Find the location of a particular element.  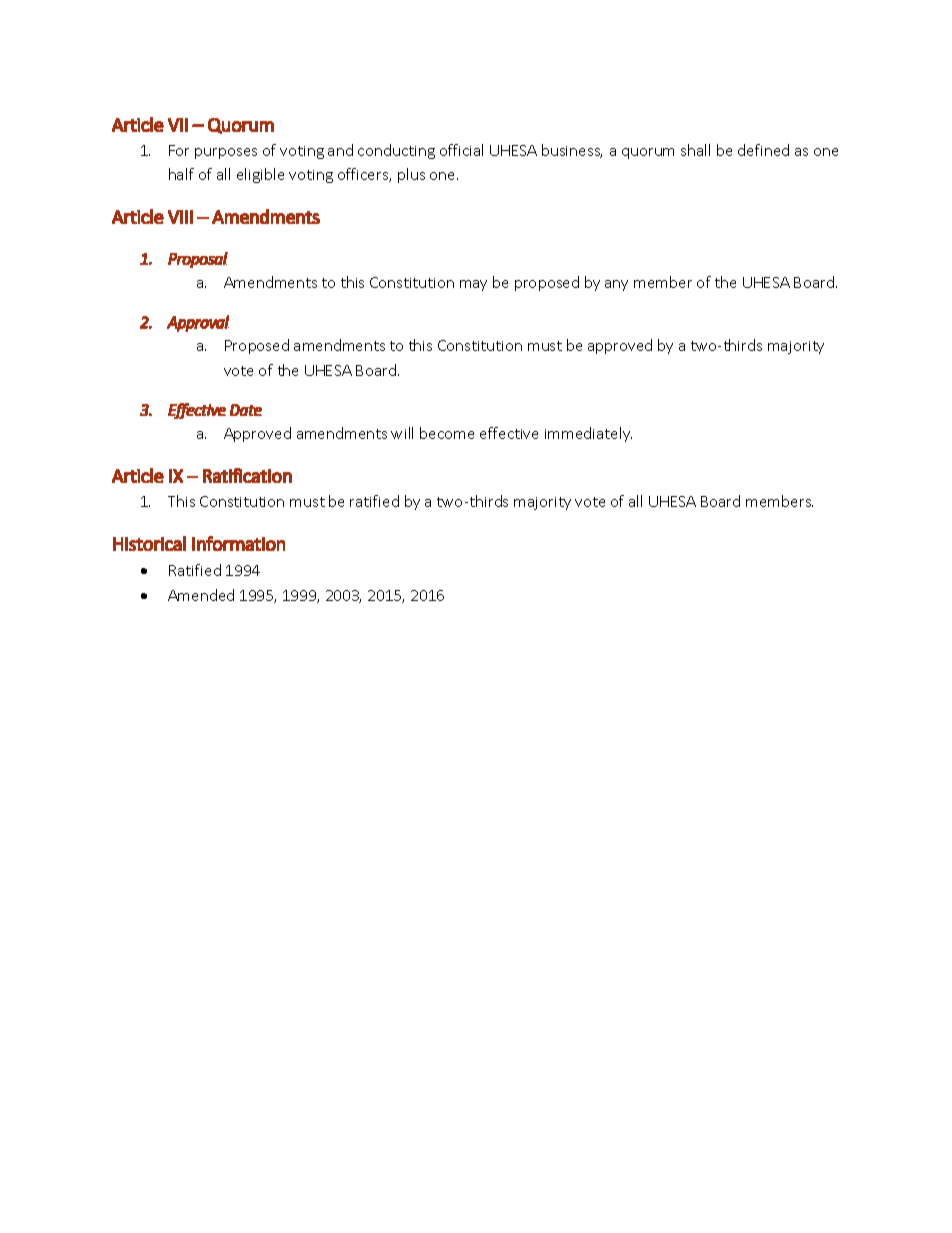

become is located at coordinates (447, 433).
